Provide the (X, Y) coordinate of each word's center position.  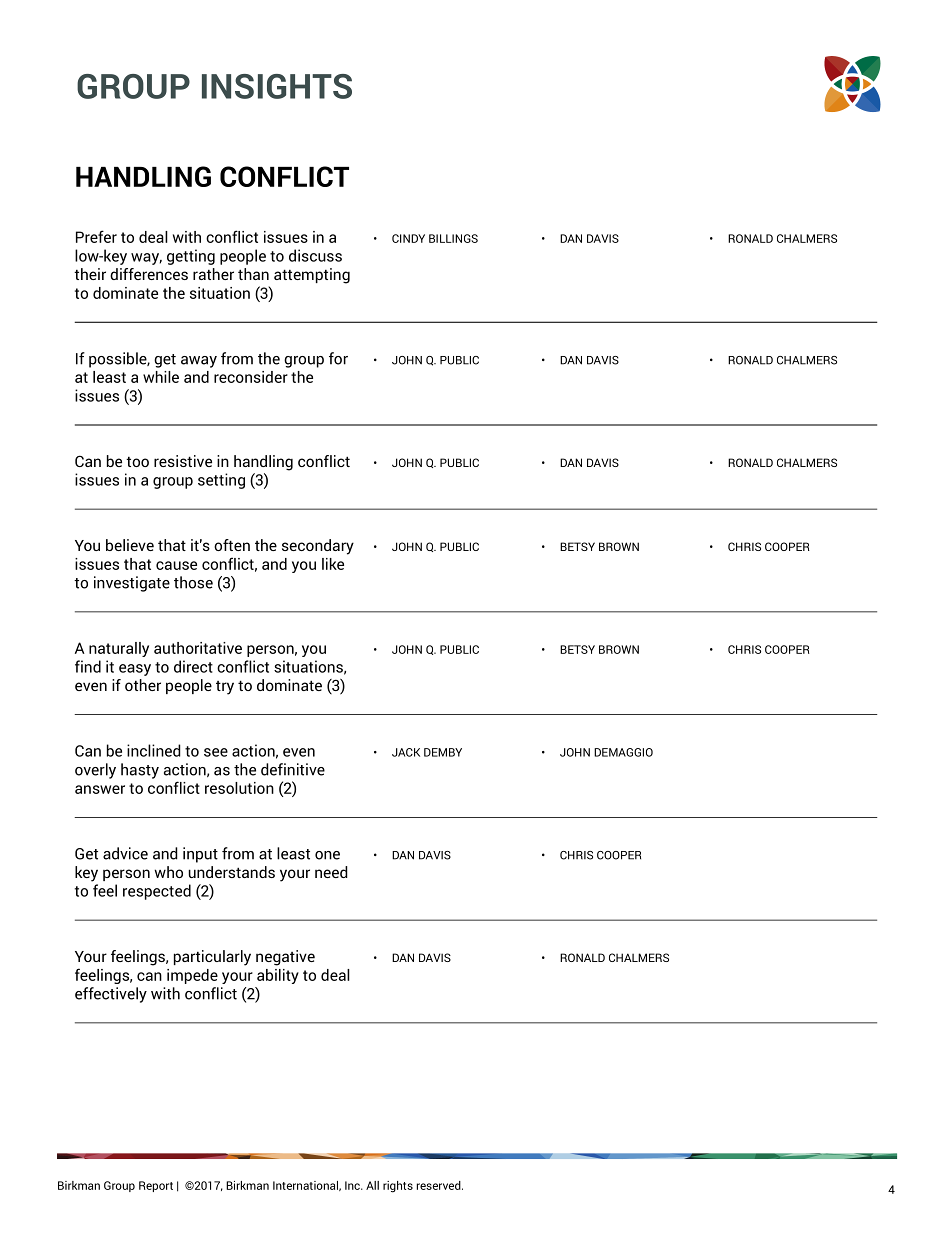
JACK (406, 752)
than (253, 274)
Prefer (96, 236)
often (232, 545)
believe (130, 545)
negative (285, 958)
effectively (111, 995)
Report (156, 1186)
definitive (293, 769)
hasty (140, 771)
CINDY (408, 238)
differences (149, 274)
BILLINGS (453, 238)
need (331, 872)
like (333, 564)
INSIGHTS (277, 86)
